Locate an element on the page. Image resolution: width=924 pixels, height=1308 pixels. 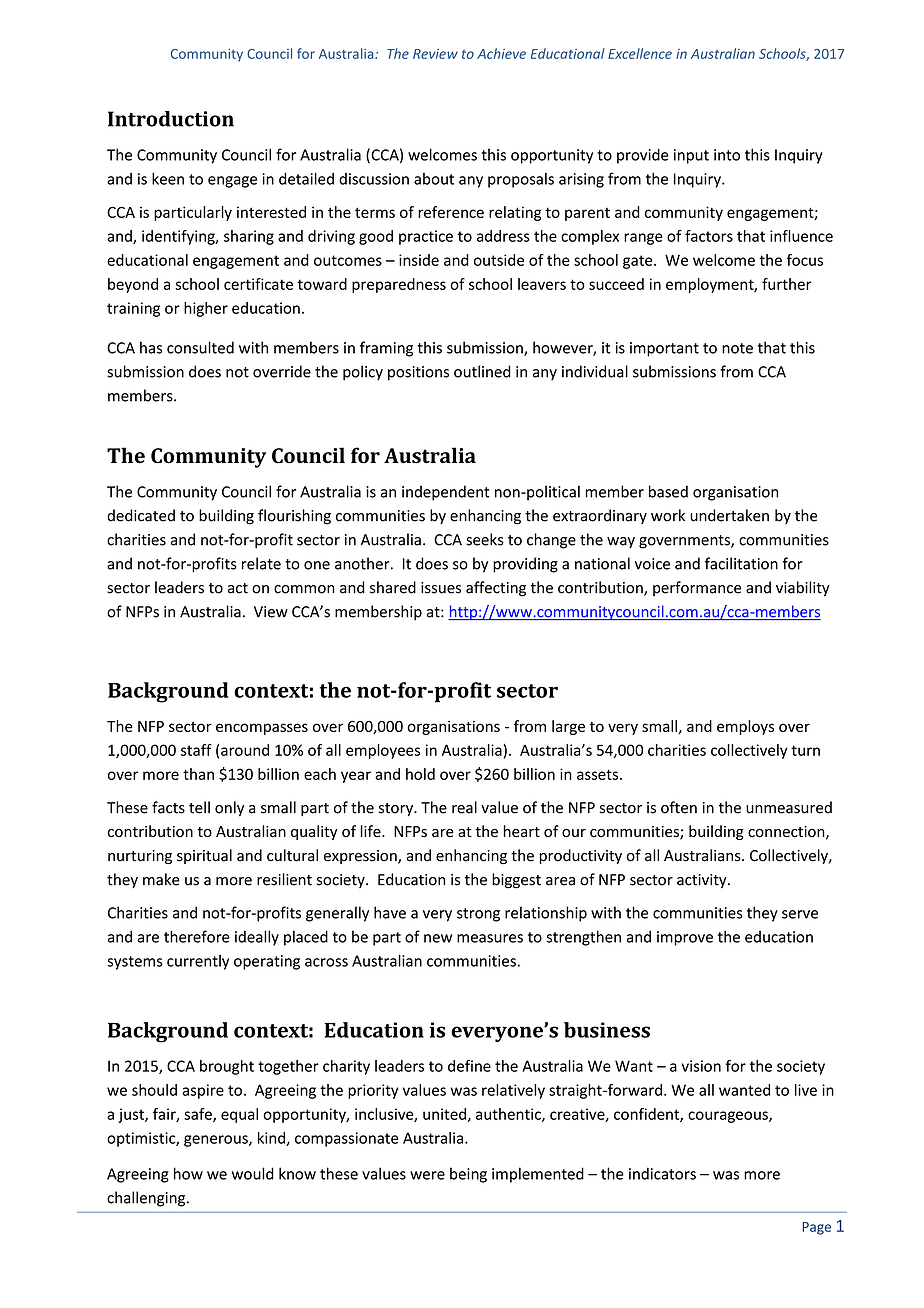
only is located at coordinates (229, 808).
